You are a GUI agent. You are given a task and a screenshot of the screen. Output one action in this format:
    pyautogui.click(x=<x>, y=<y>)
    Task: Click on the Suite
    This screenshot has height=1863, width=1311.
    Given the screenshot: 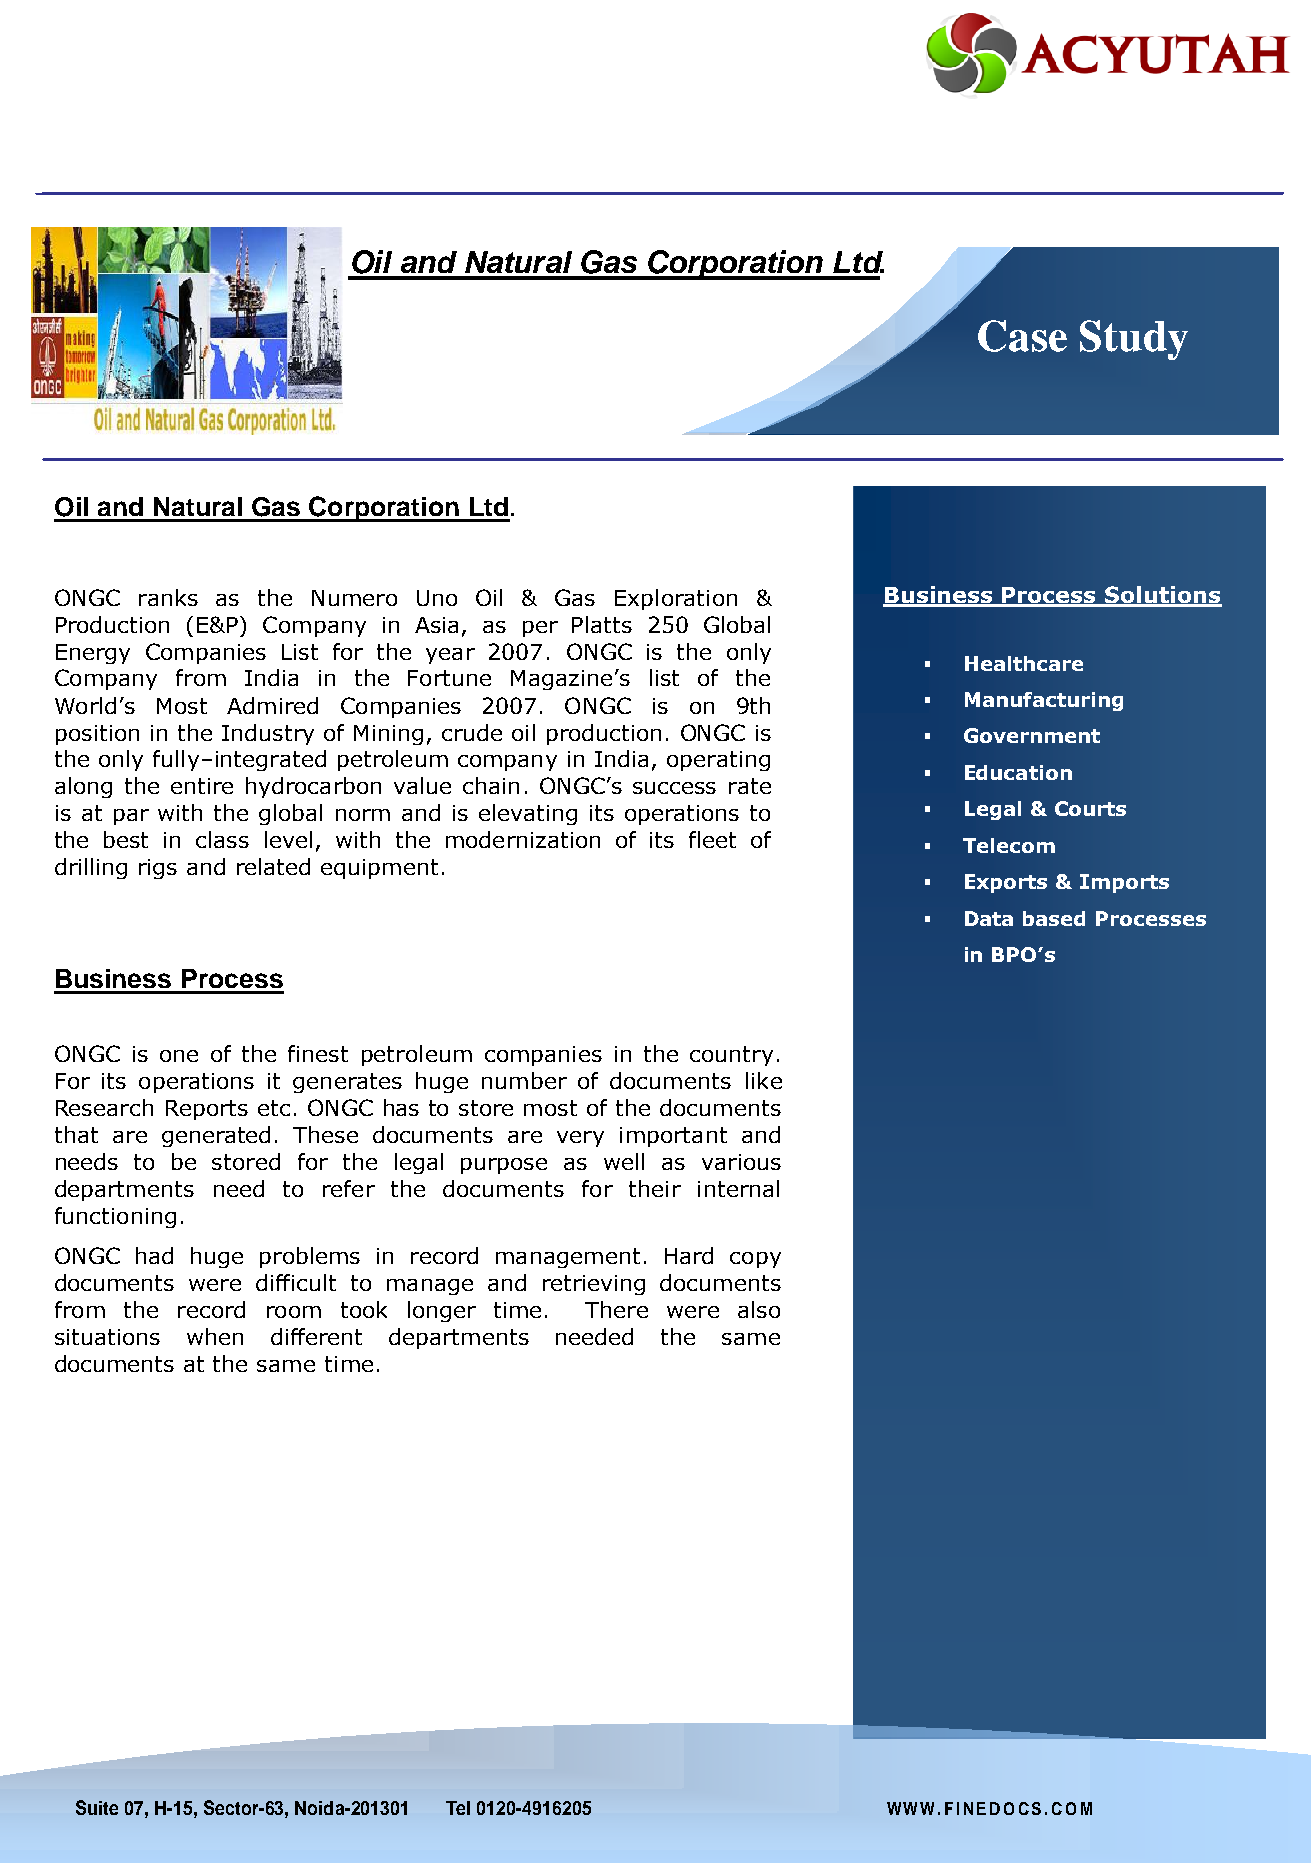 What is the action you would take?
    pyautogui.click(x=97, y=1807)
